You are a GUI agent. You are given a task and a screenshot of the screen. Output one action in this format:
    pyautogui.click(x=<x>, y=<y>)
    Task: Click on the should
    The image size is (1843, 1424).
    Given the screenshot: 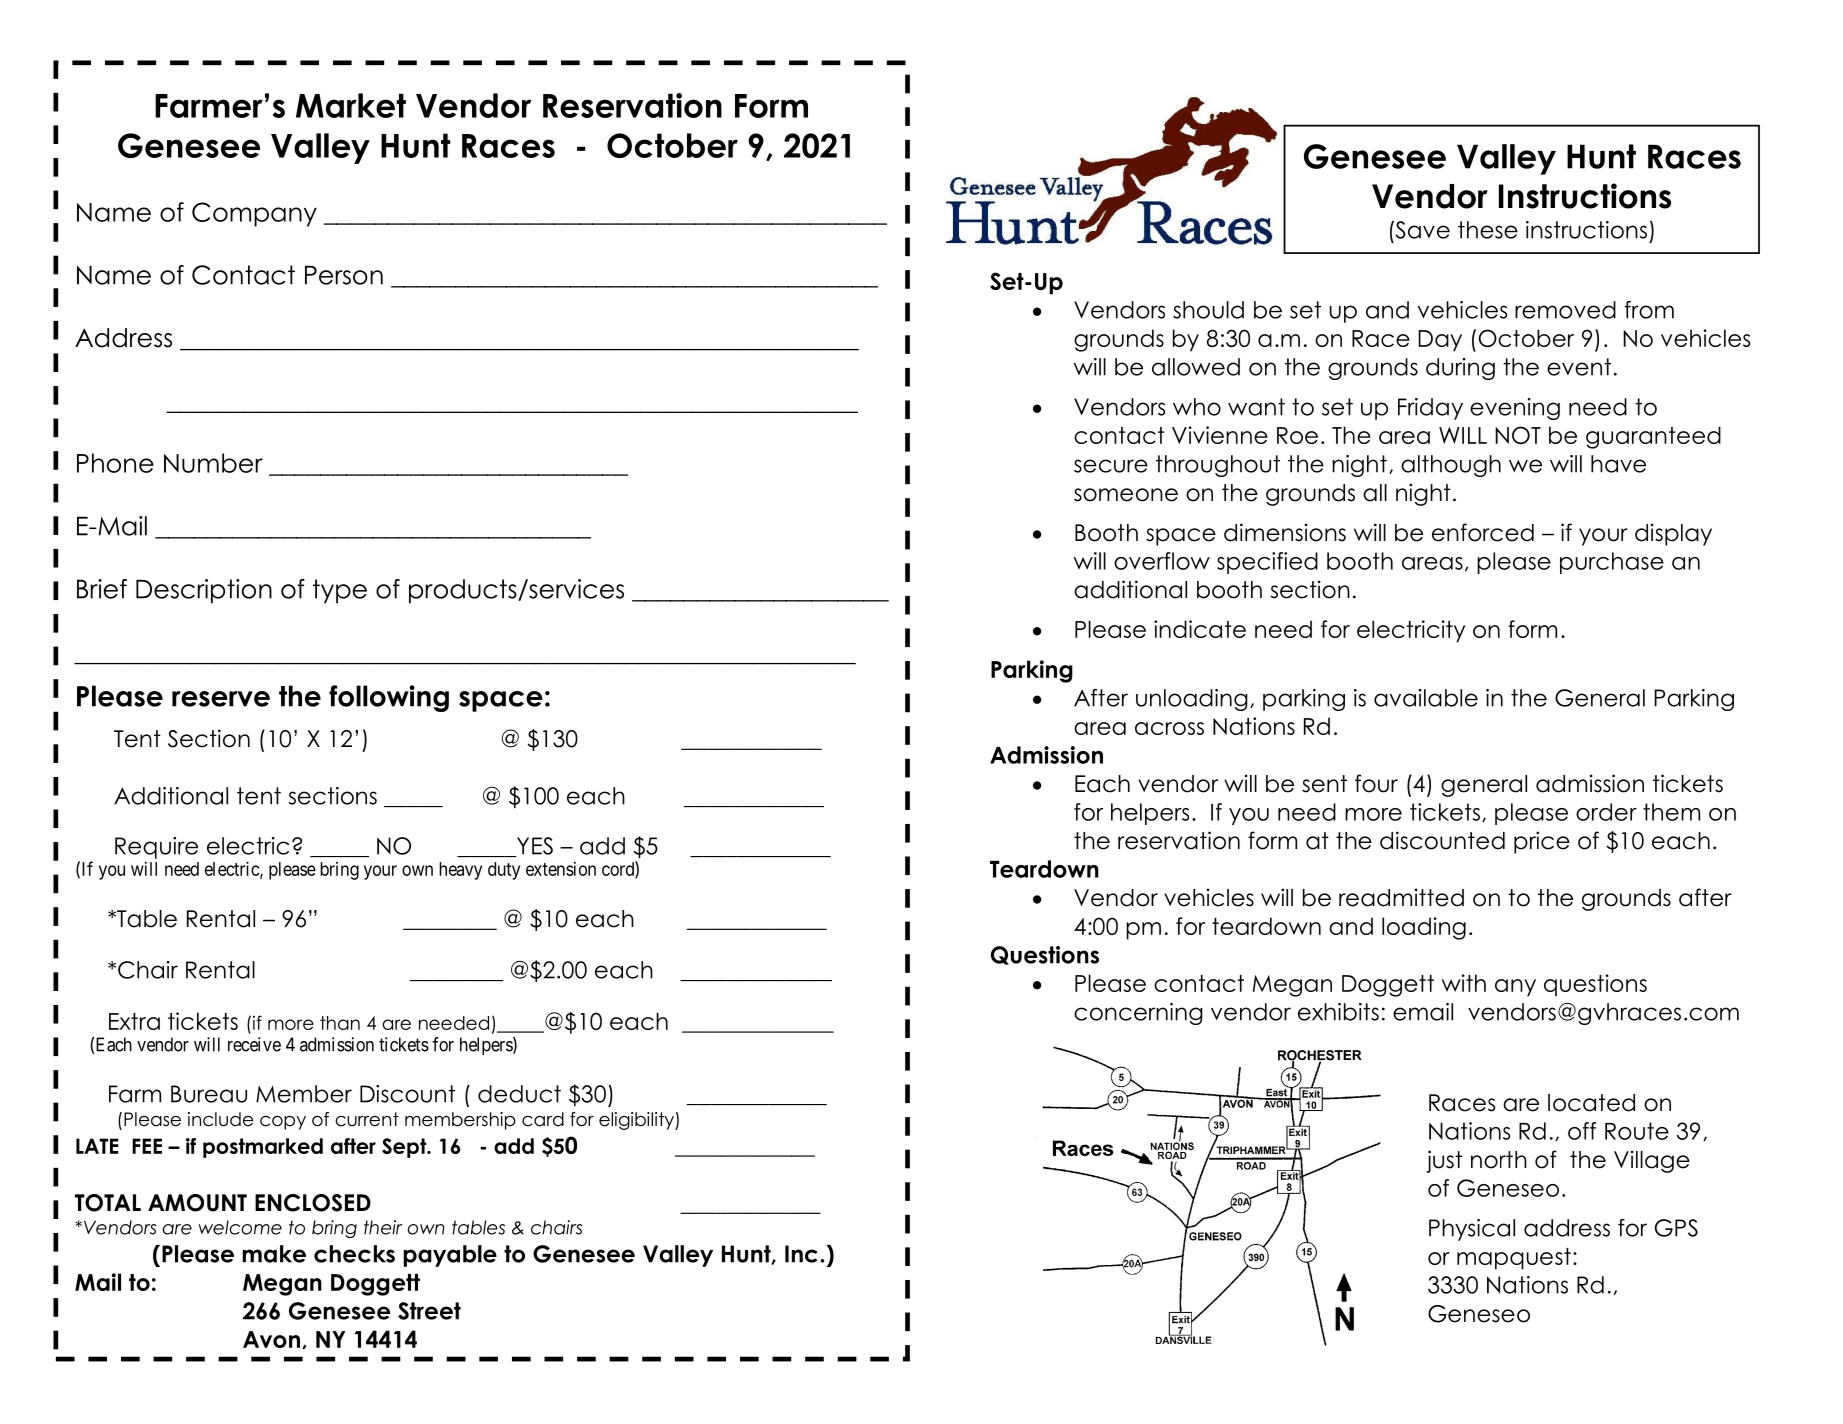 What is the action you would take?
    pyautogui.click(x=1208, y=310)
